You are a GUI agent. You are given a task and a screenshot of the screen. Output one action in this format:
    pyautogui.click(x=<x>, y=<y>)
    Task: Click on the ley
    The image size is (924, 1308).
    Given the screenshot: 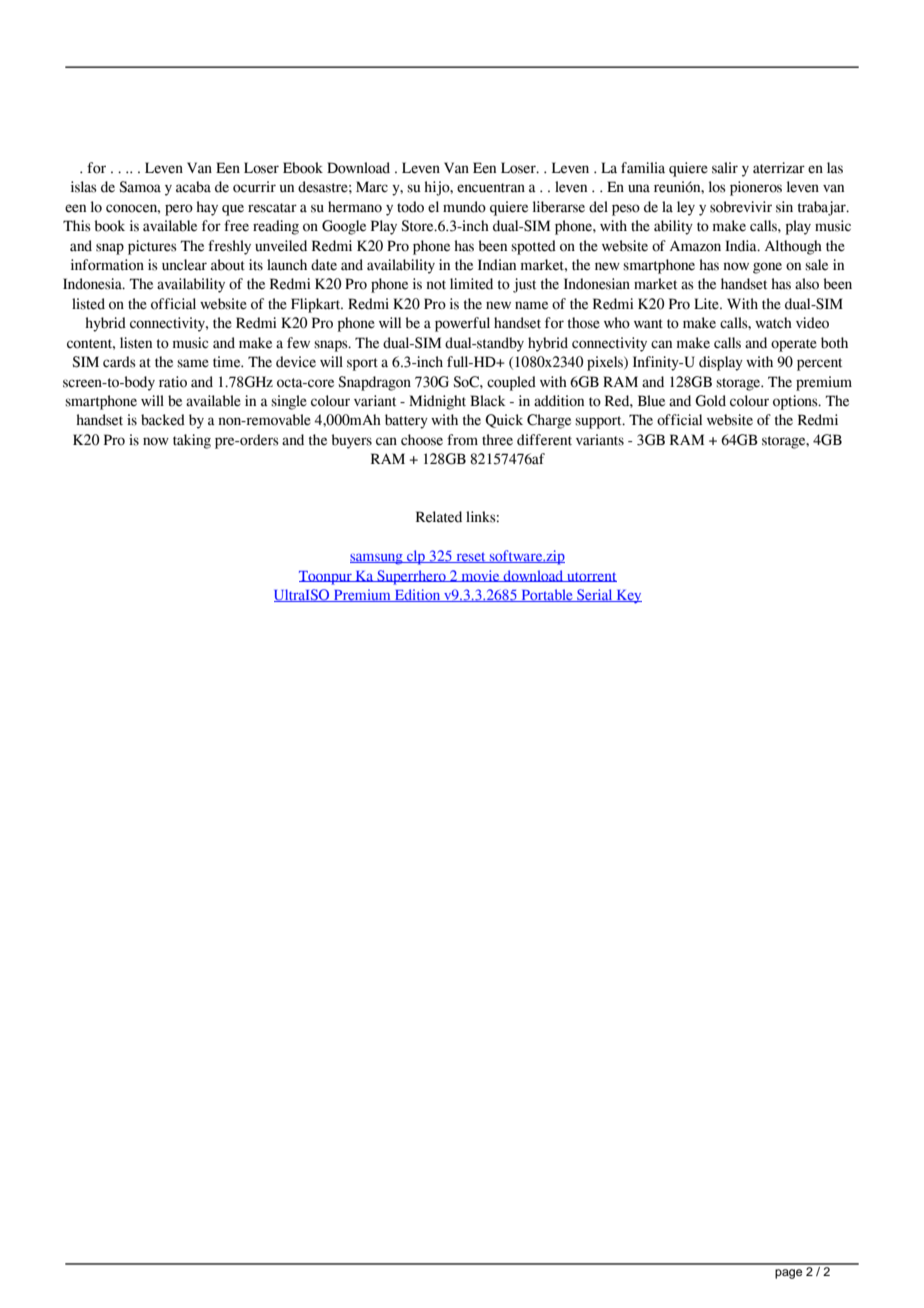 What is the action you would take?
    pyautogui.click(x=686, y=208)
